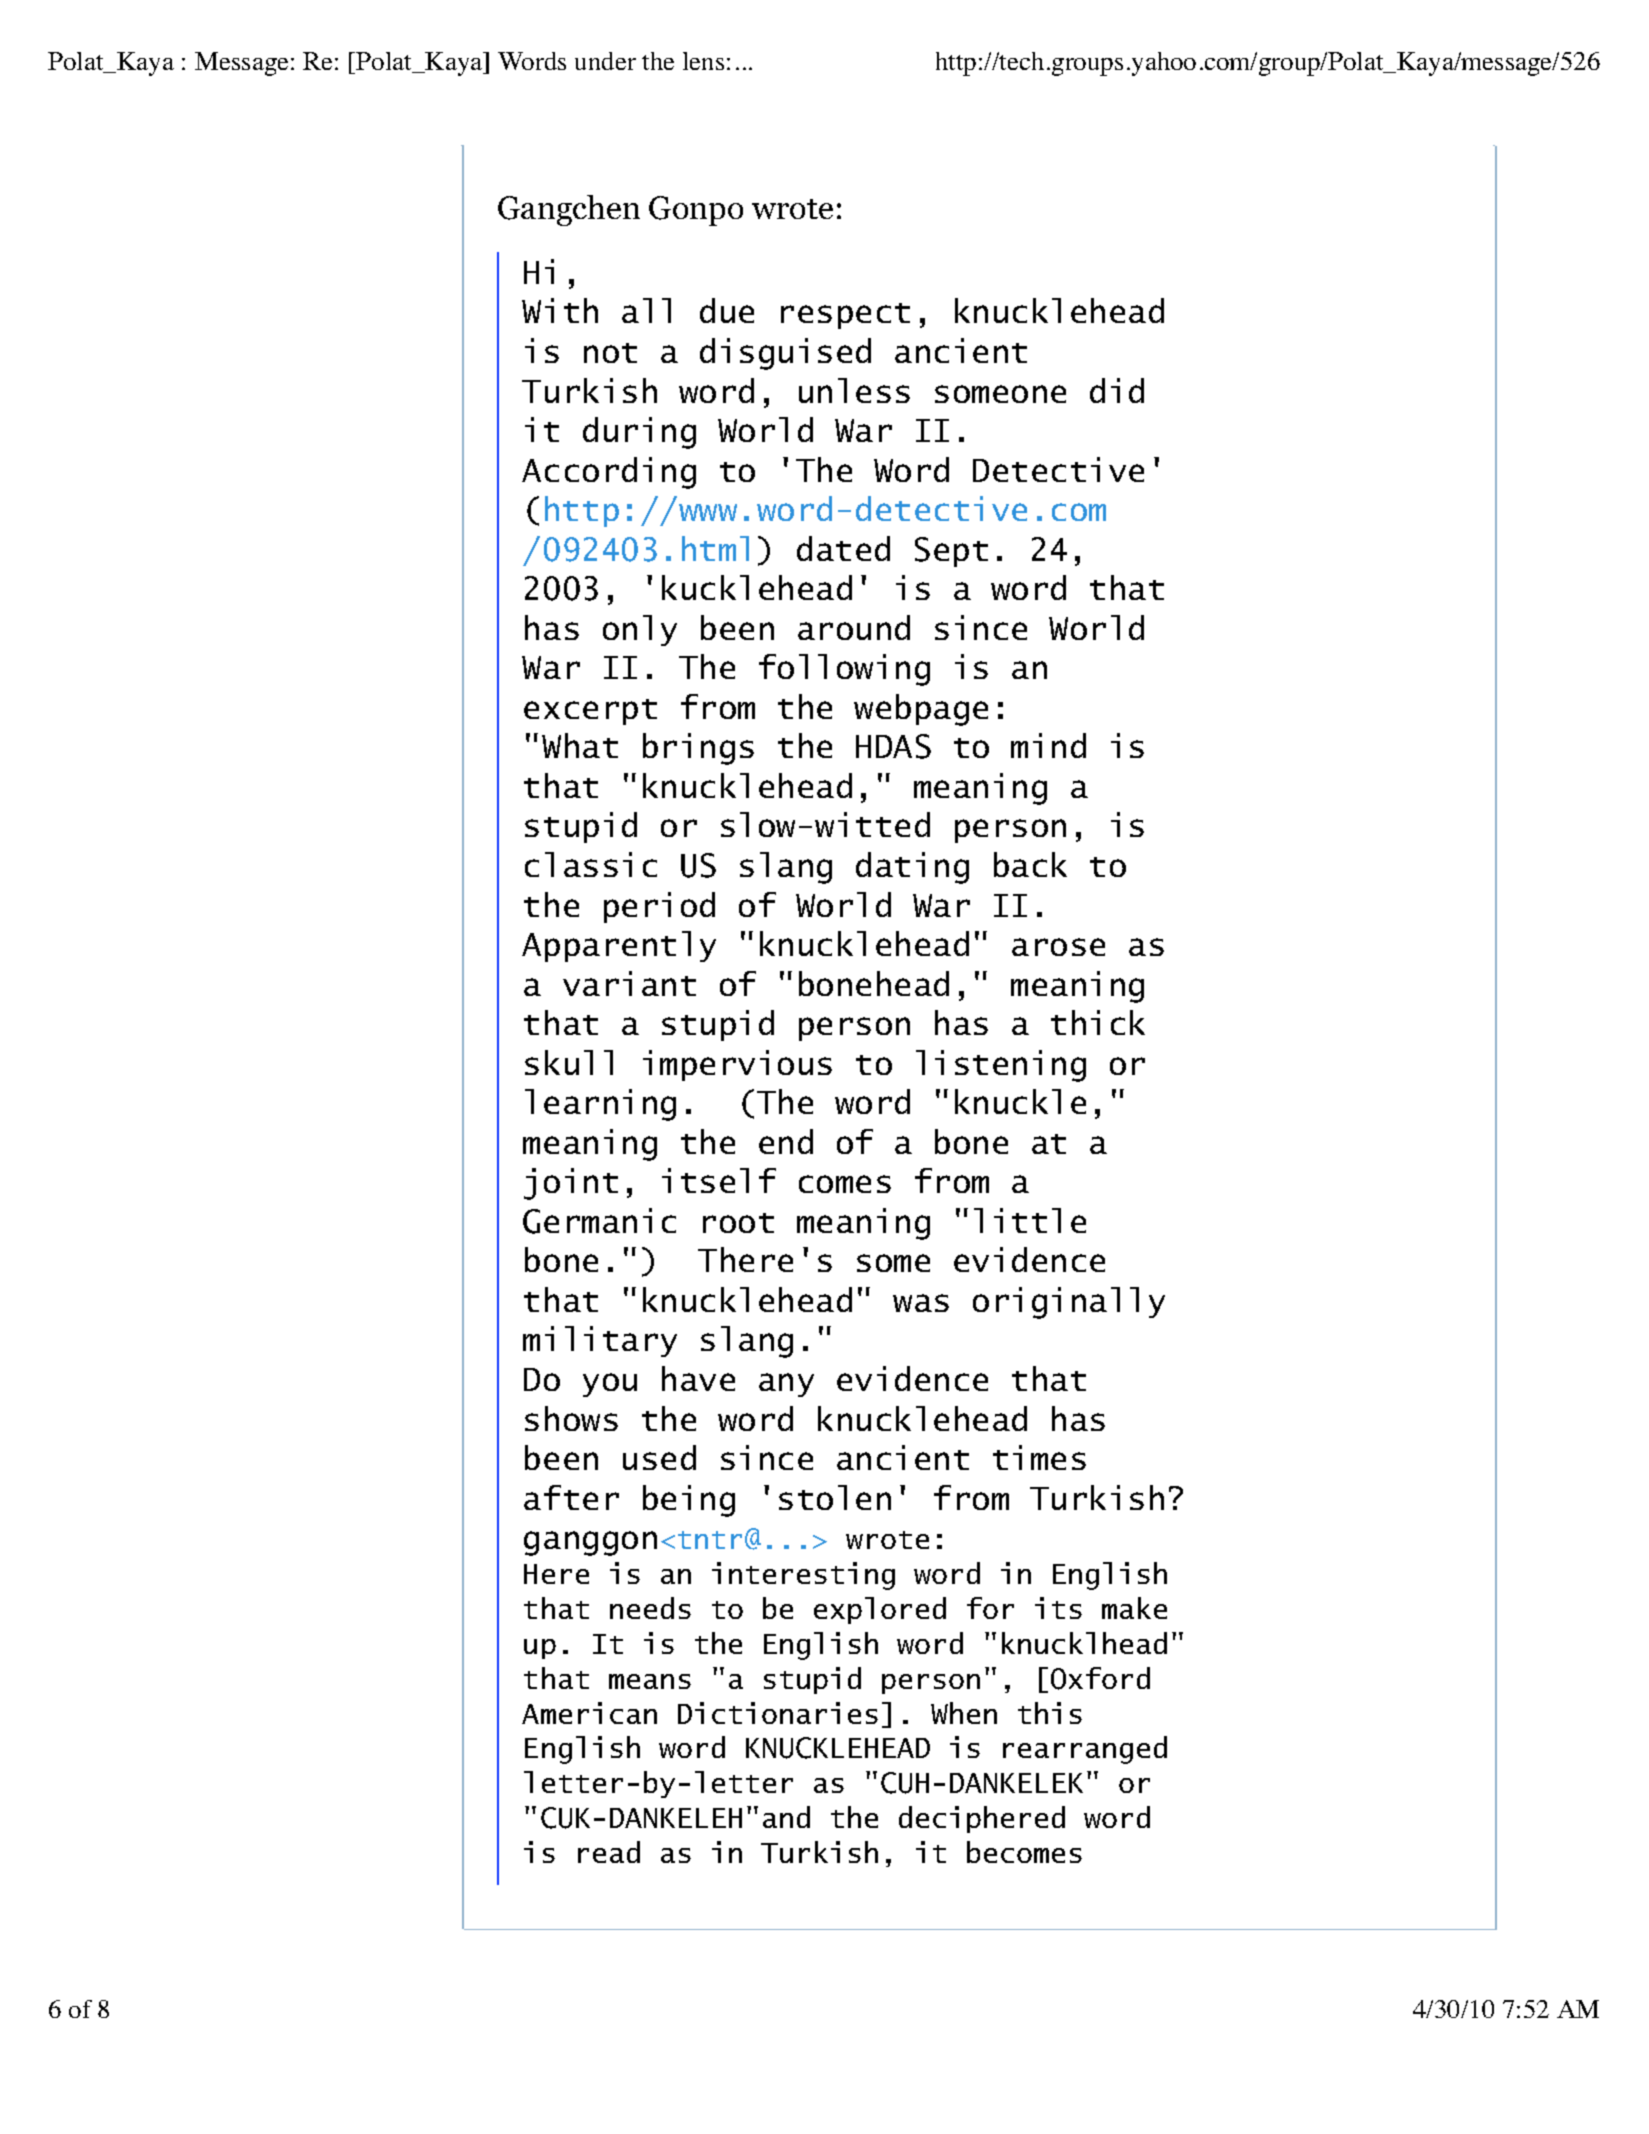  What do you see at coordinates (845, 316) in the document?
I see `respect` at bounding box center [845, 316].
